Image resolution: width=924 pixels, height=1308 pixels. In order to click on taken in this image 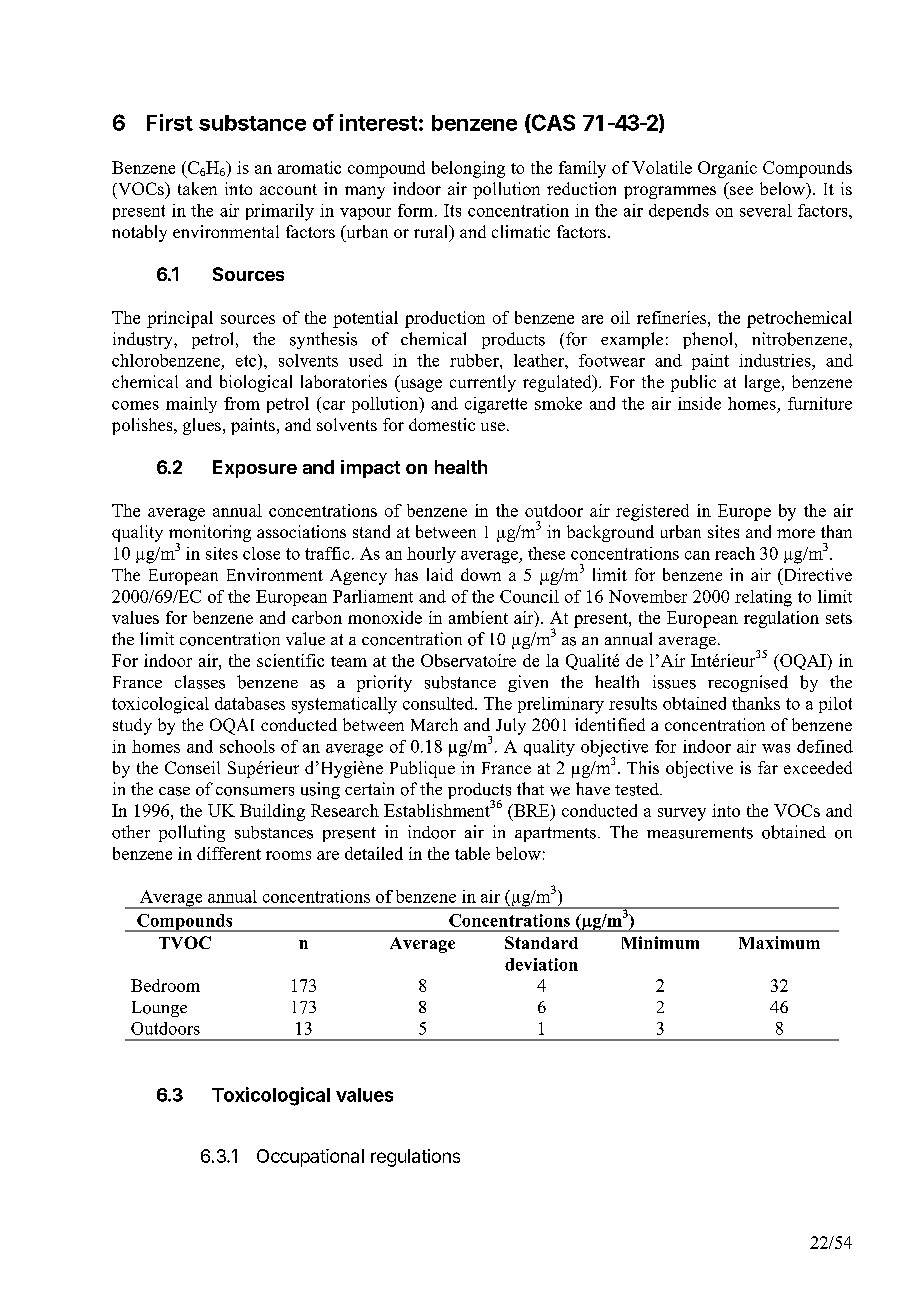, I will do `click(197, 188)`.
